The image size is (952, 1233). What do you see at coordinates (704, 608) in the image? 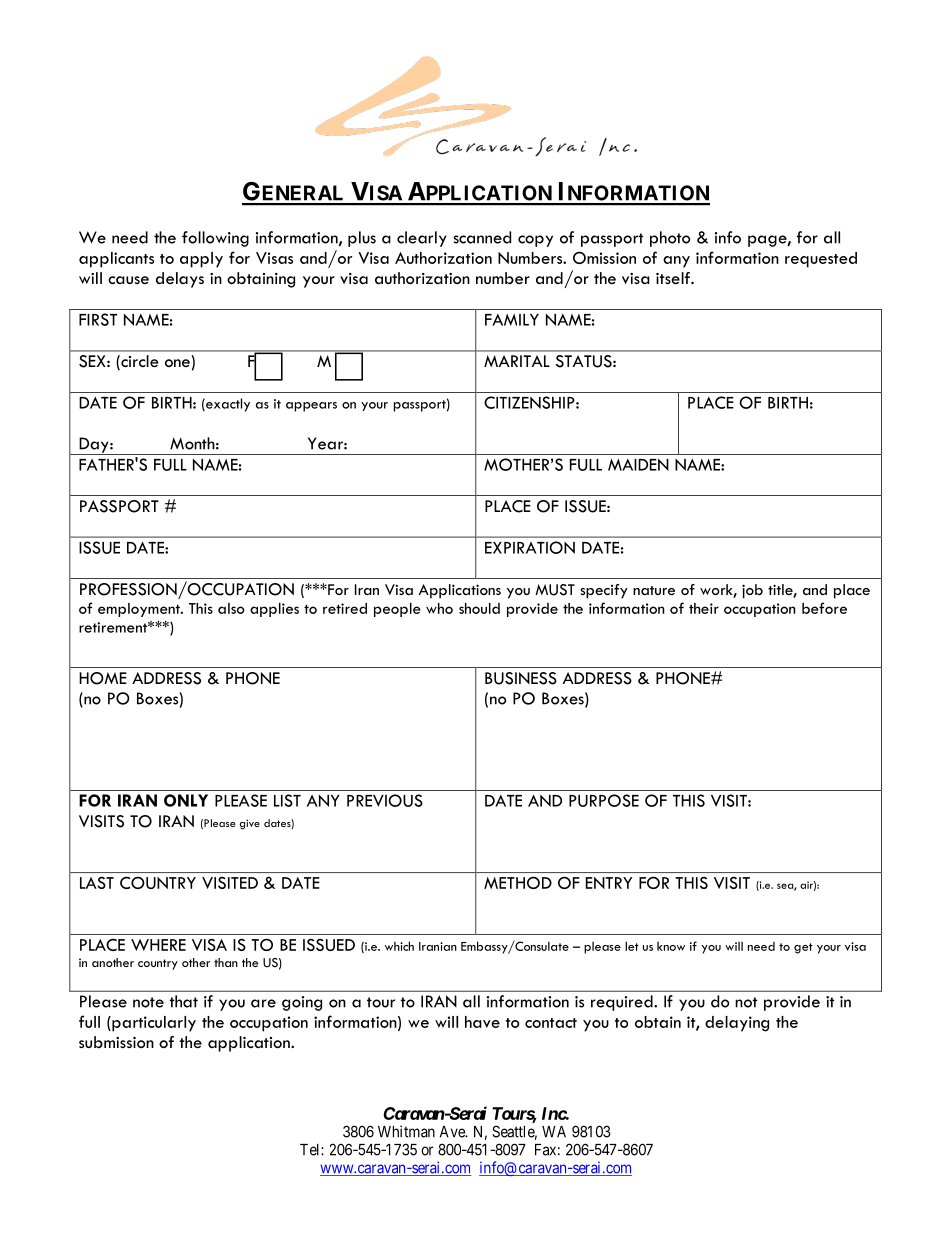
I see `their` at bounding box center [704, 608].
